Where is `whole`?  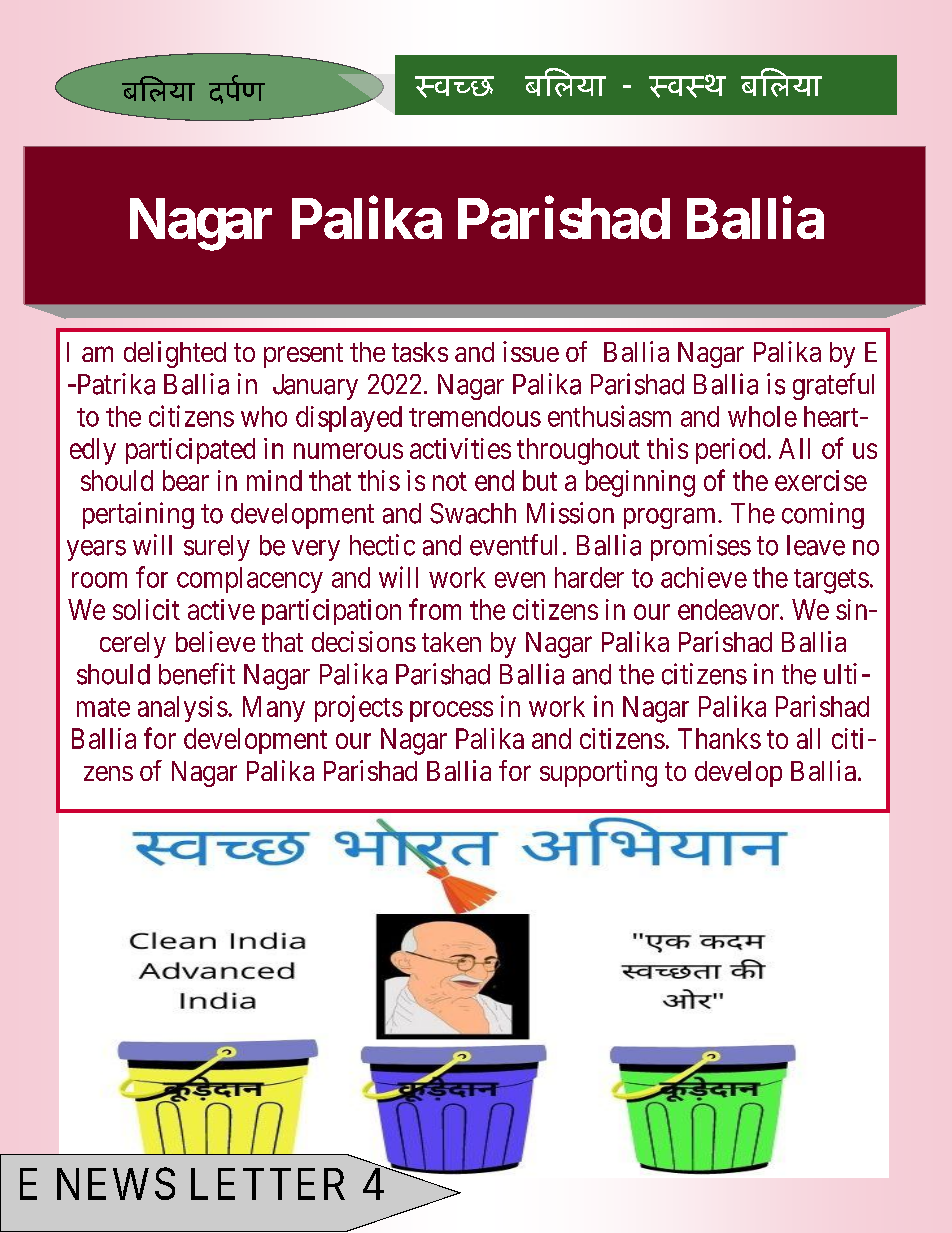 whole is located at coordinates (762, 416).
